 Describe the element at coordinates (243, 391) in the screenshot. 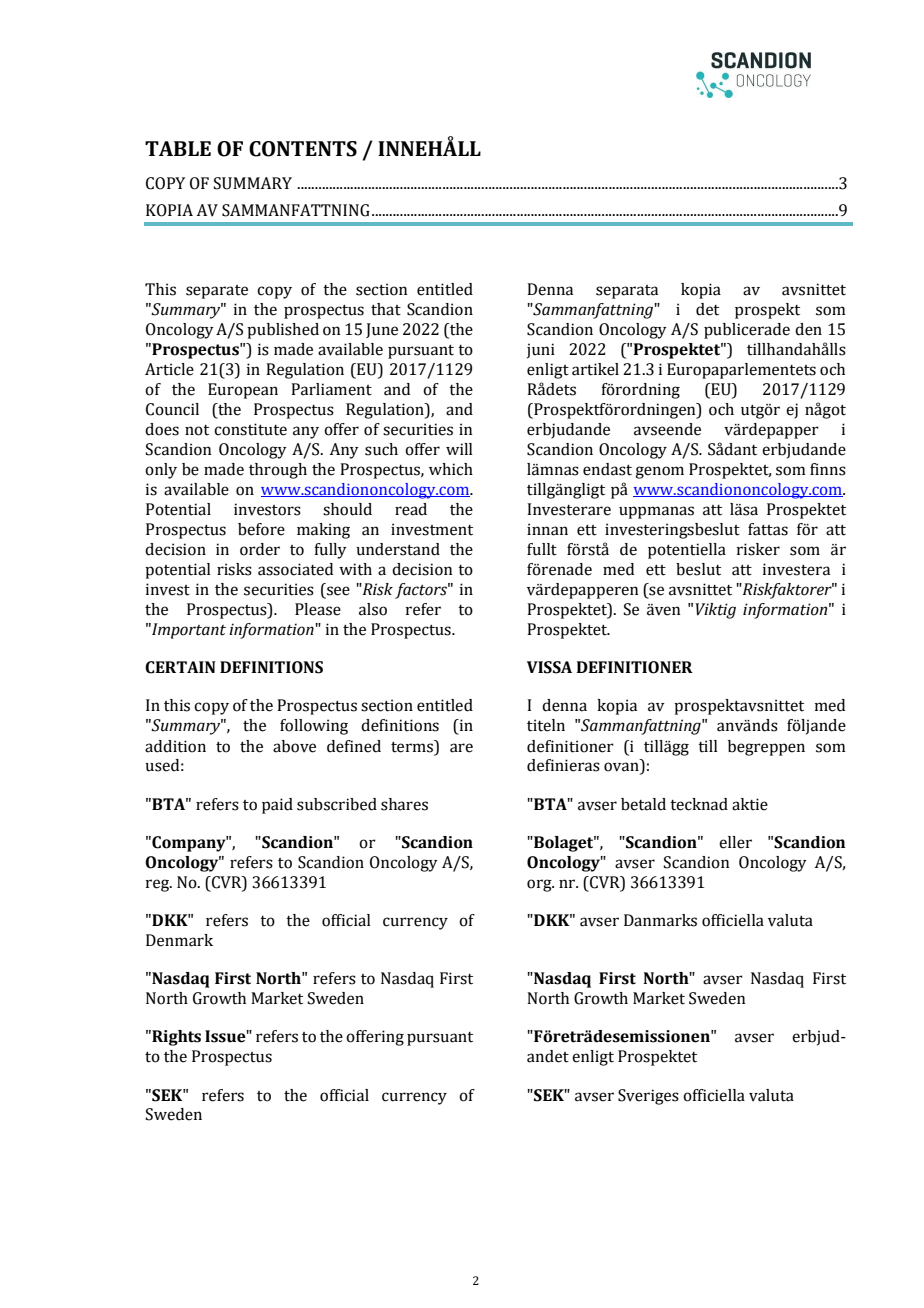

I see `European` at that location.
